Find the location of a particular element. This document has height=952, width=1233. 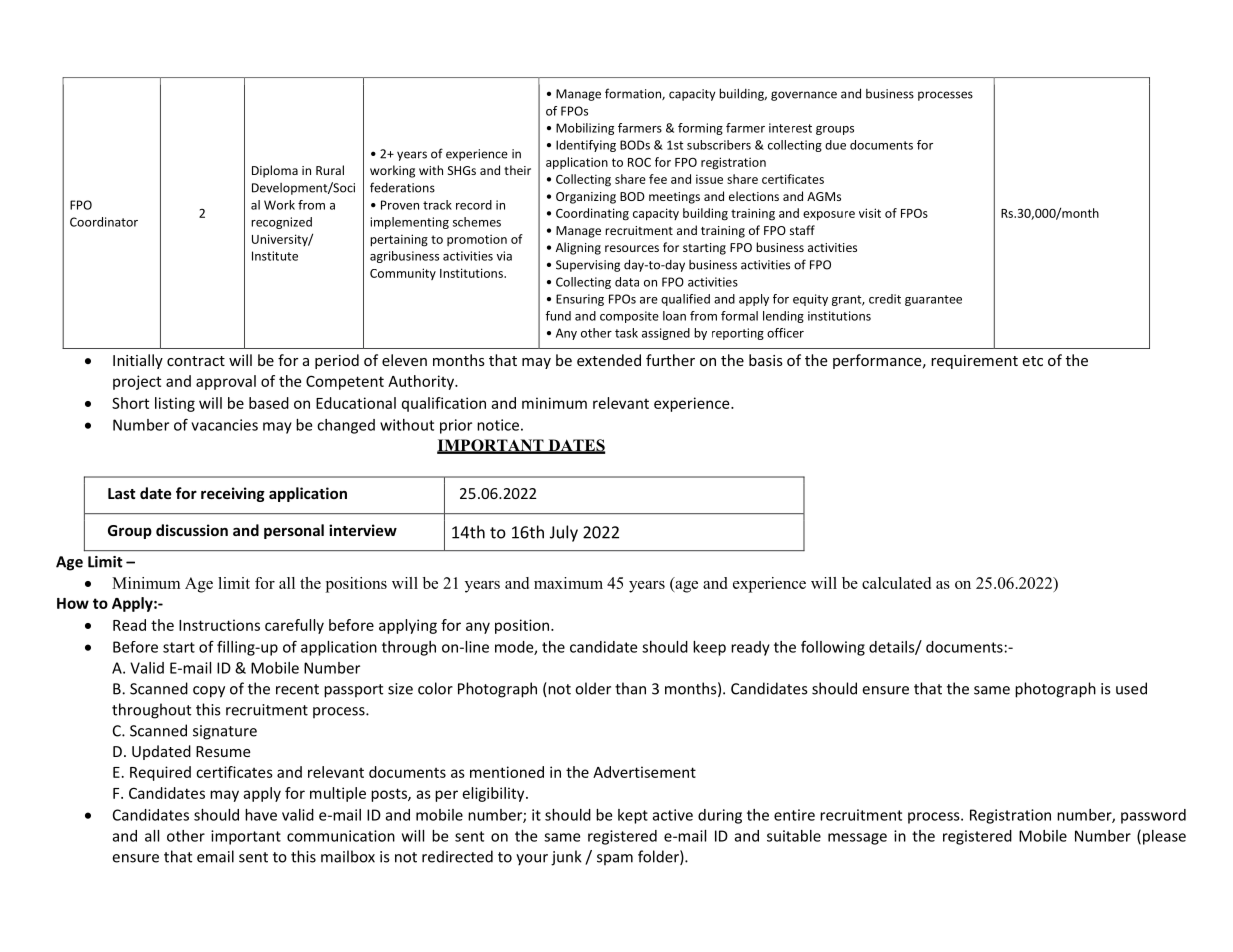

have is located at coordinates (261, 815).
